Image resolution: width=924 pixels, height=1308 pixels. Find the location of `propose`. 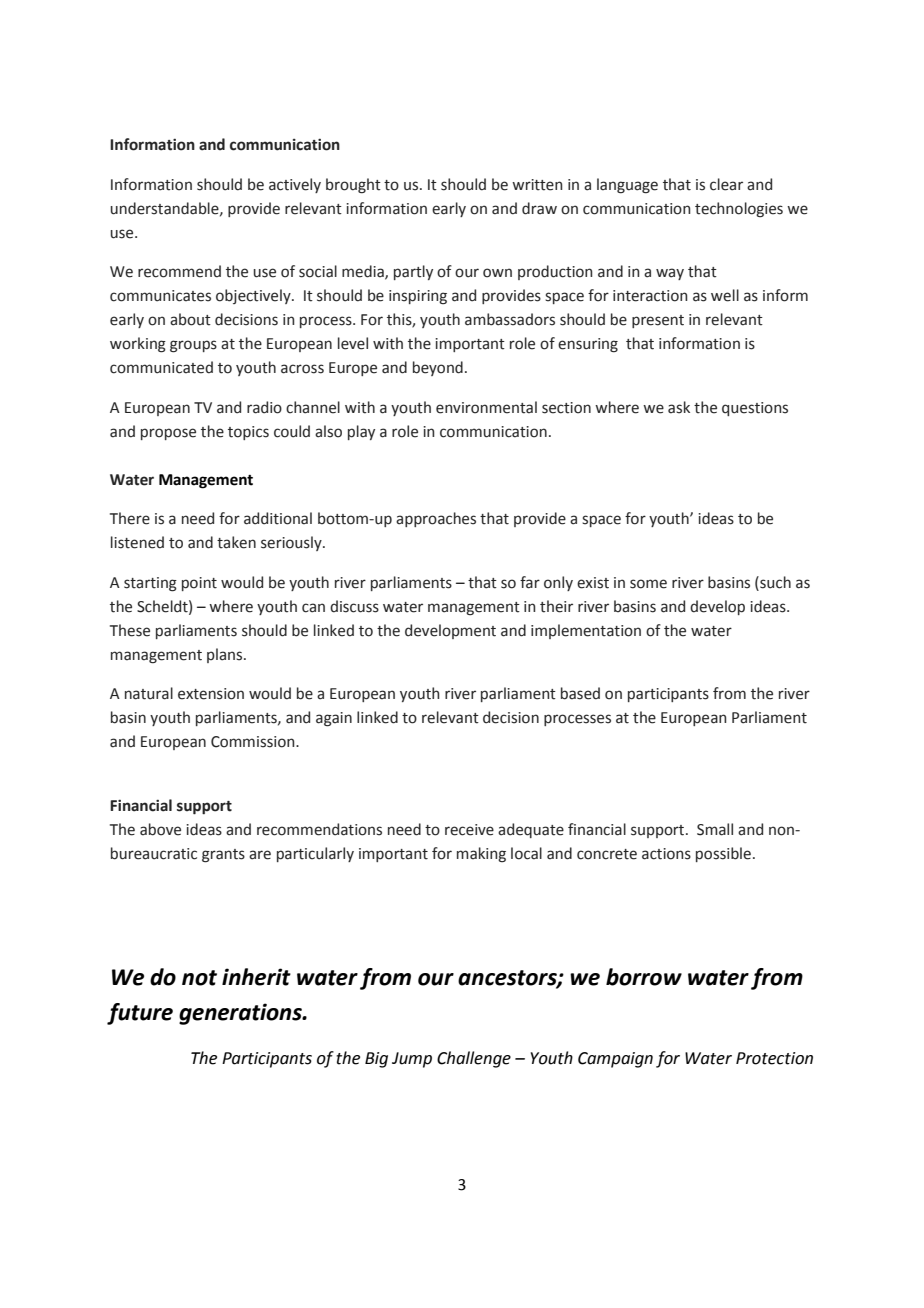

propose is located at coordinates (168, 434).
